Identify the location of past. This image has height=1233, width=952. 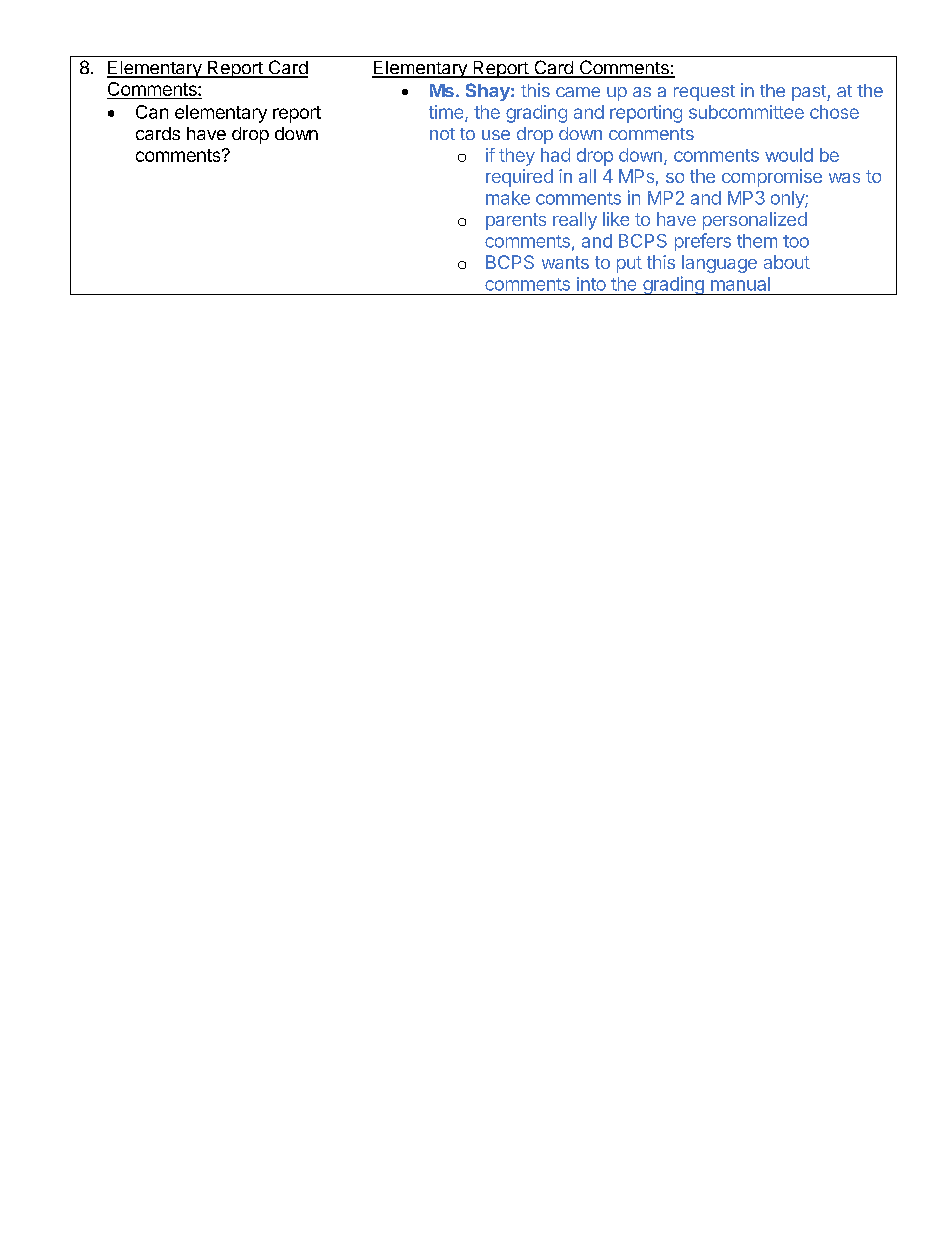
(810, 93).
